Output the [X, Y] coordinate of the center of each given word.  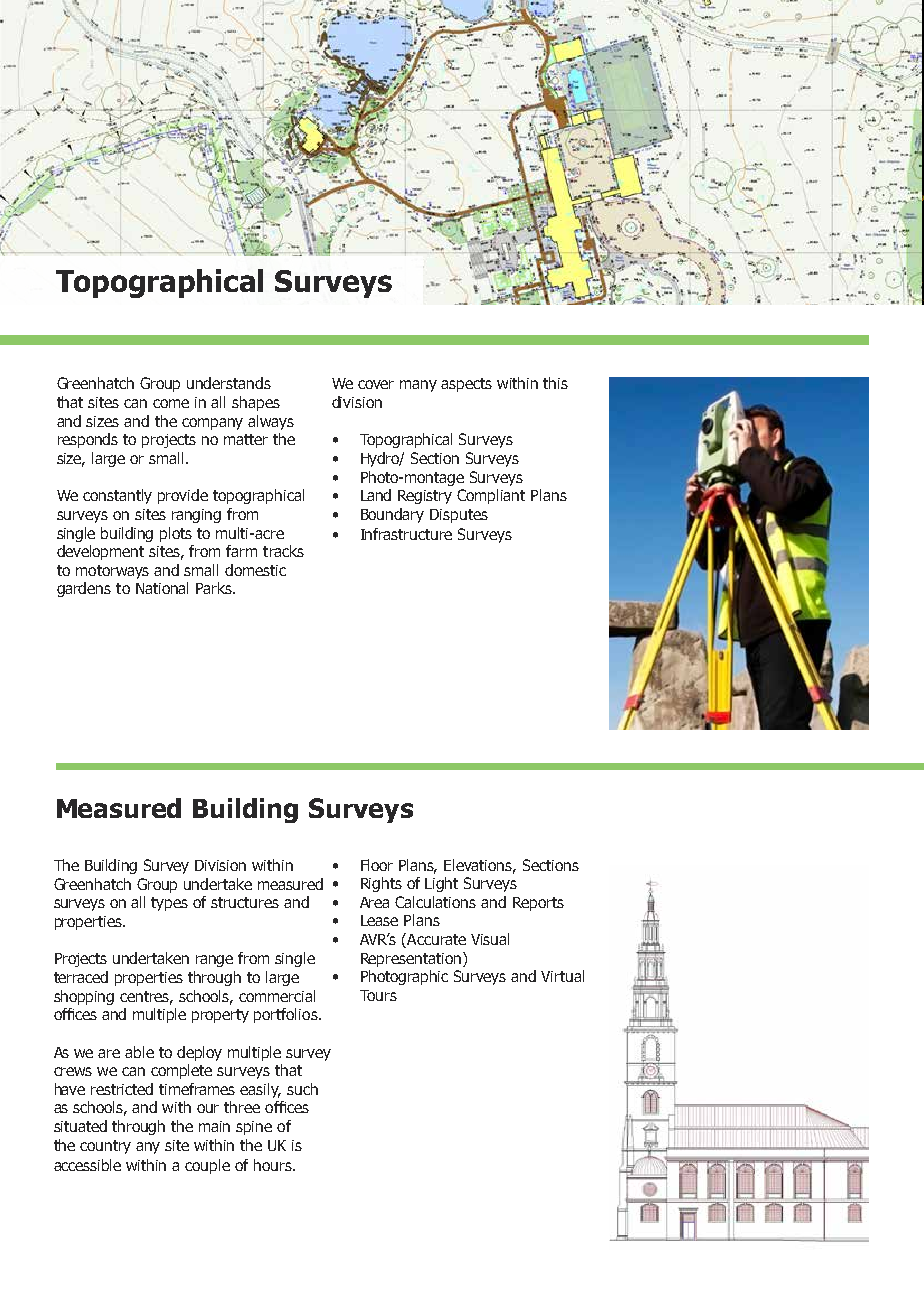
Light [441, 884]
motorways [112, 572]
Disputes [459, 516]
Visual [490, 939]
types [169, 904]
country [105, 1147]
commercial [277, 996]
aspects [466, 385]
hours [274, 1165]
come [171, 403]
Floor [377, 865]
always [271, 422]
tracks [283, 551]
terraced [81, 977]
